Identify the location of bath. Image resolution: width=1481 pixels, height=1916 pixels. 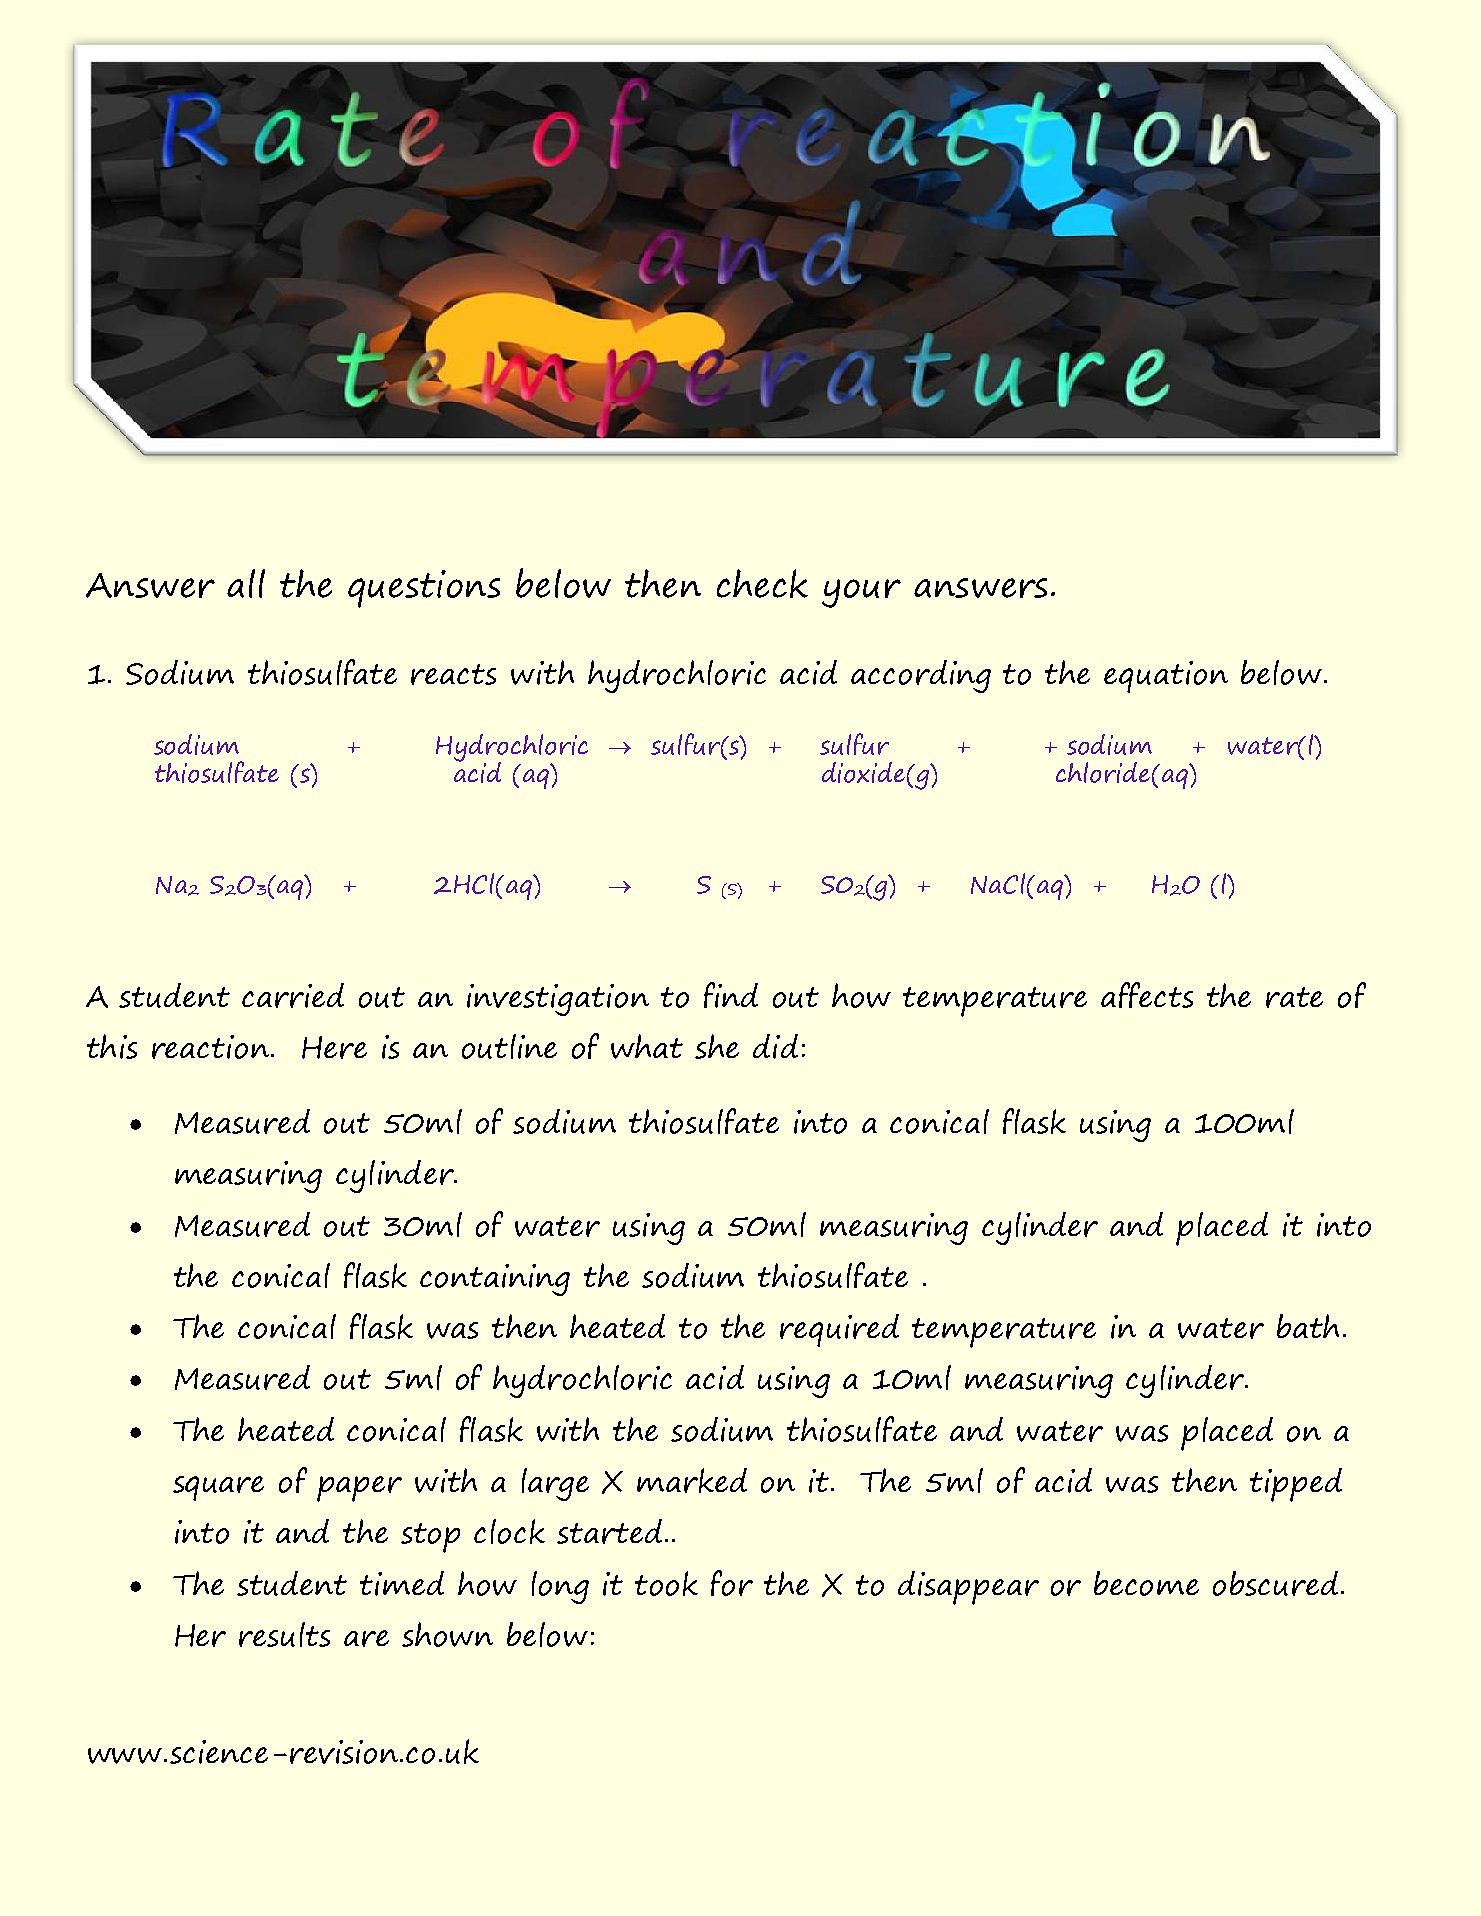
(1308, 1326).
